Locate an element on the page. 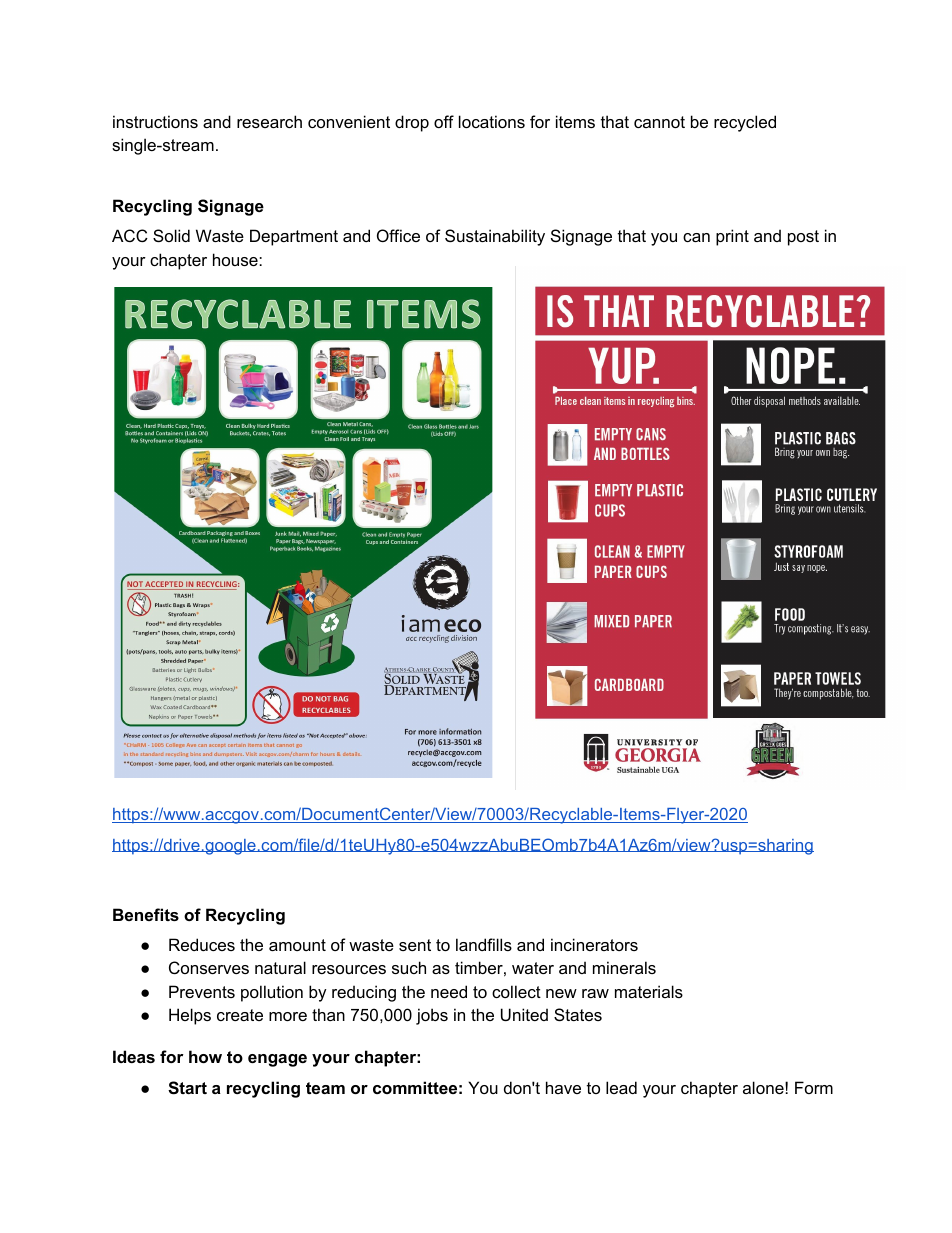  landfills is located at coordinates (484, 944).
